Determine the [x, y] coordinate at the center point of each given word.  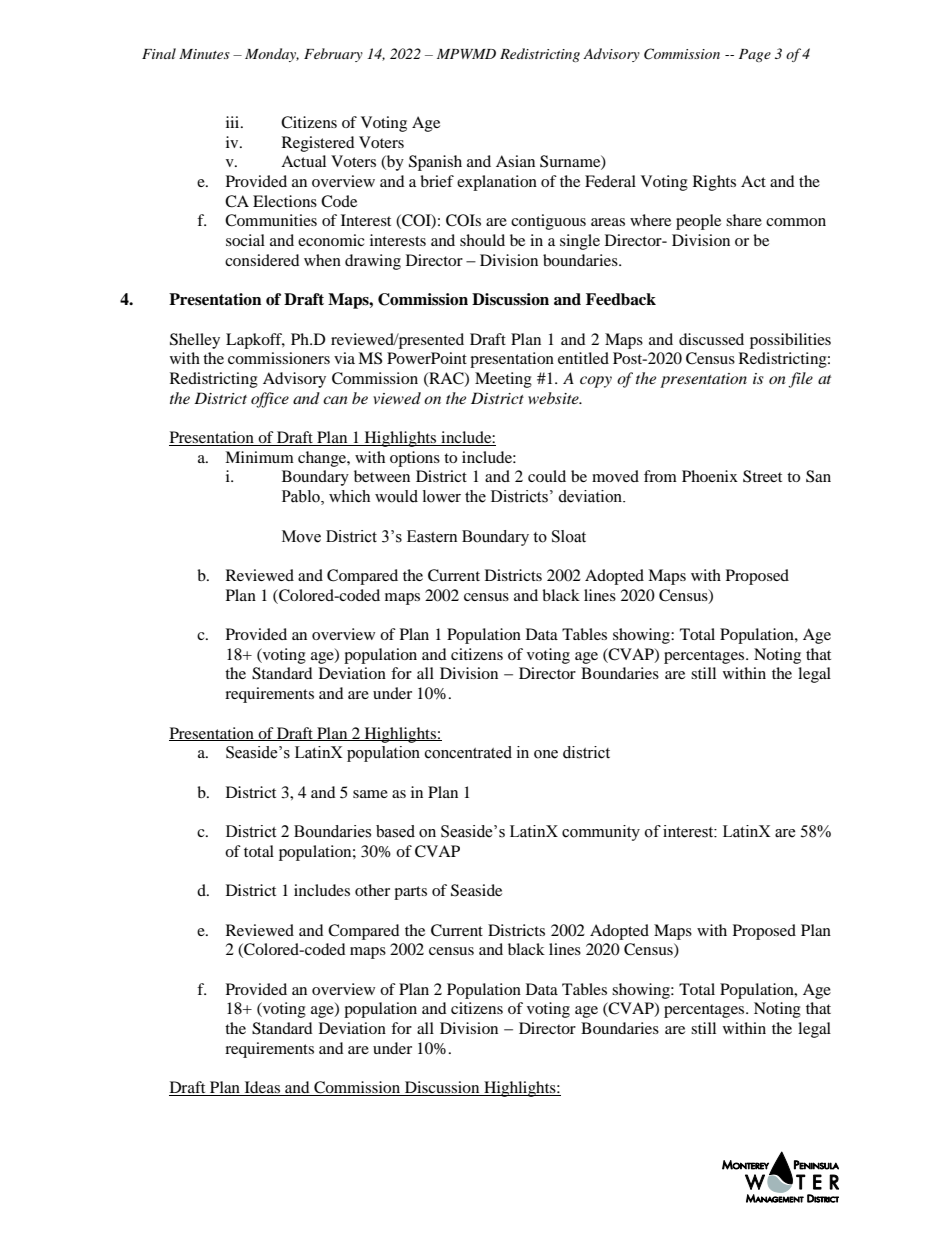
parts [410, 893]
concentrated [468, 752]
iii [234, 122]
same [370, 794]
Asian [515, 161]
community [601, 833]
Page [755, 55]
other [372, 890]
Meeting [503, 380]
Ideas [262, 1088]
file [800, 380]
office [270, 400]
